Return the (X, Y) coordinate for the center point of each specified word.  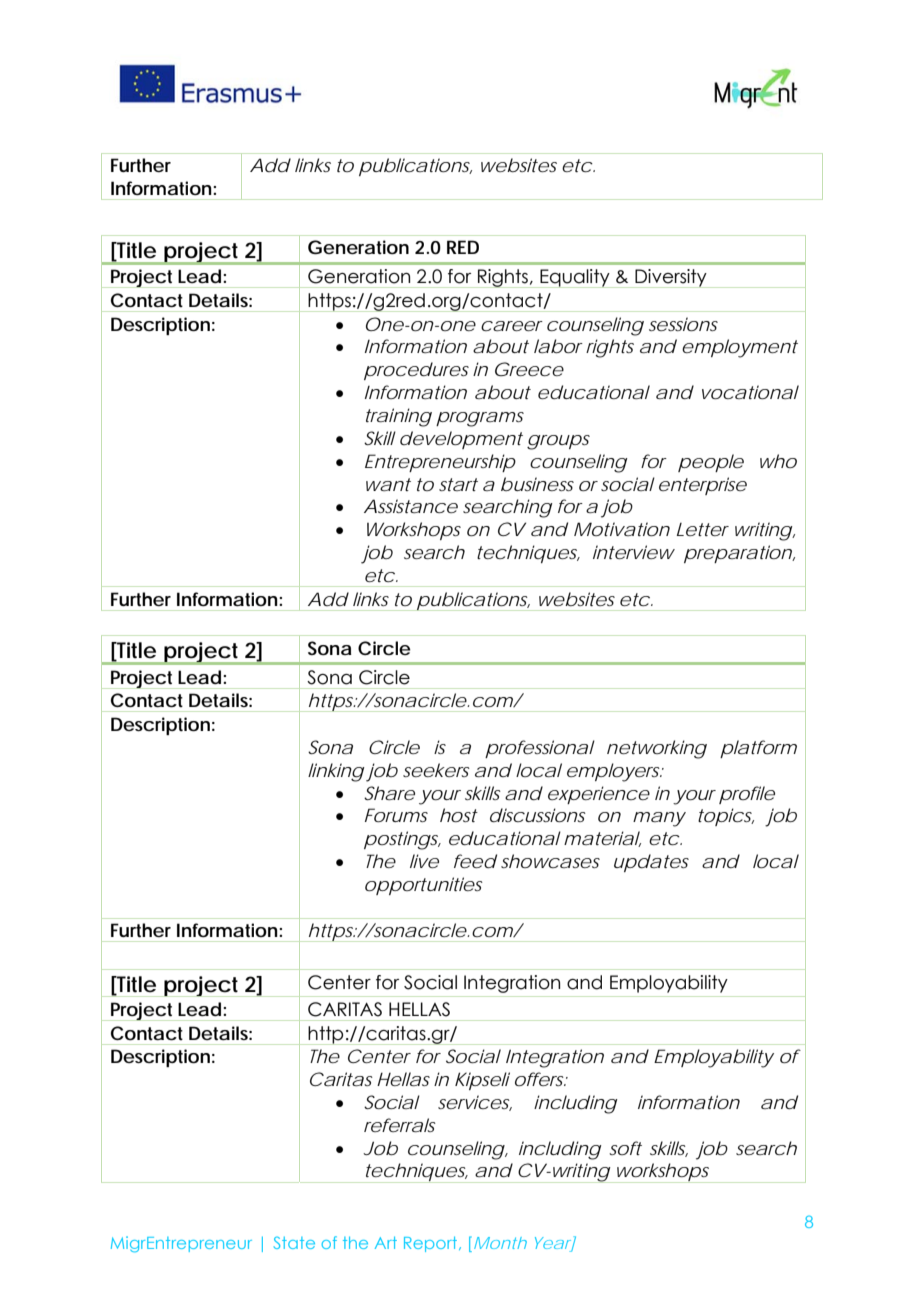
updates (651, 863)
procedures (416, 371)
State (294, 1242)
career (512, 326)
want (388, 484)
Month (500, 1243)
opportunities (424, 886)
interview (634, 552)
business (537, 484)
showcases (550, 861)
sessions (683, 324)
